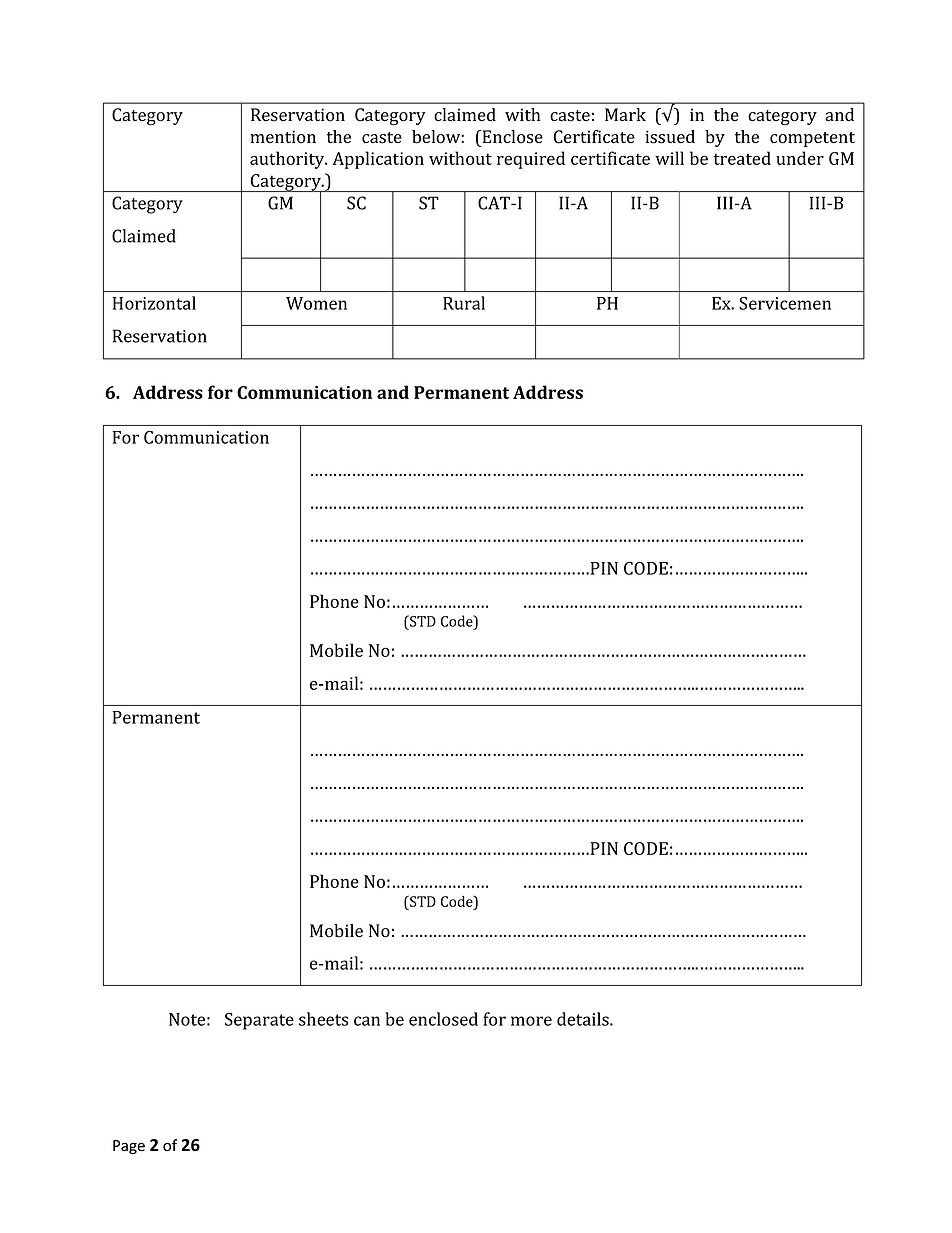  I want to click on treated, so click(742, 158).
